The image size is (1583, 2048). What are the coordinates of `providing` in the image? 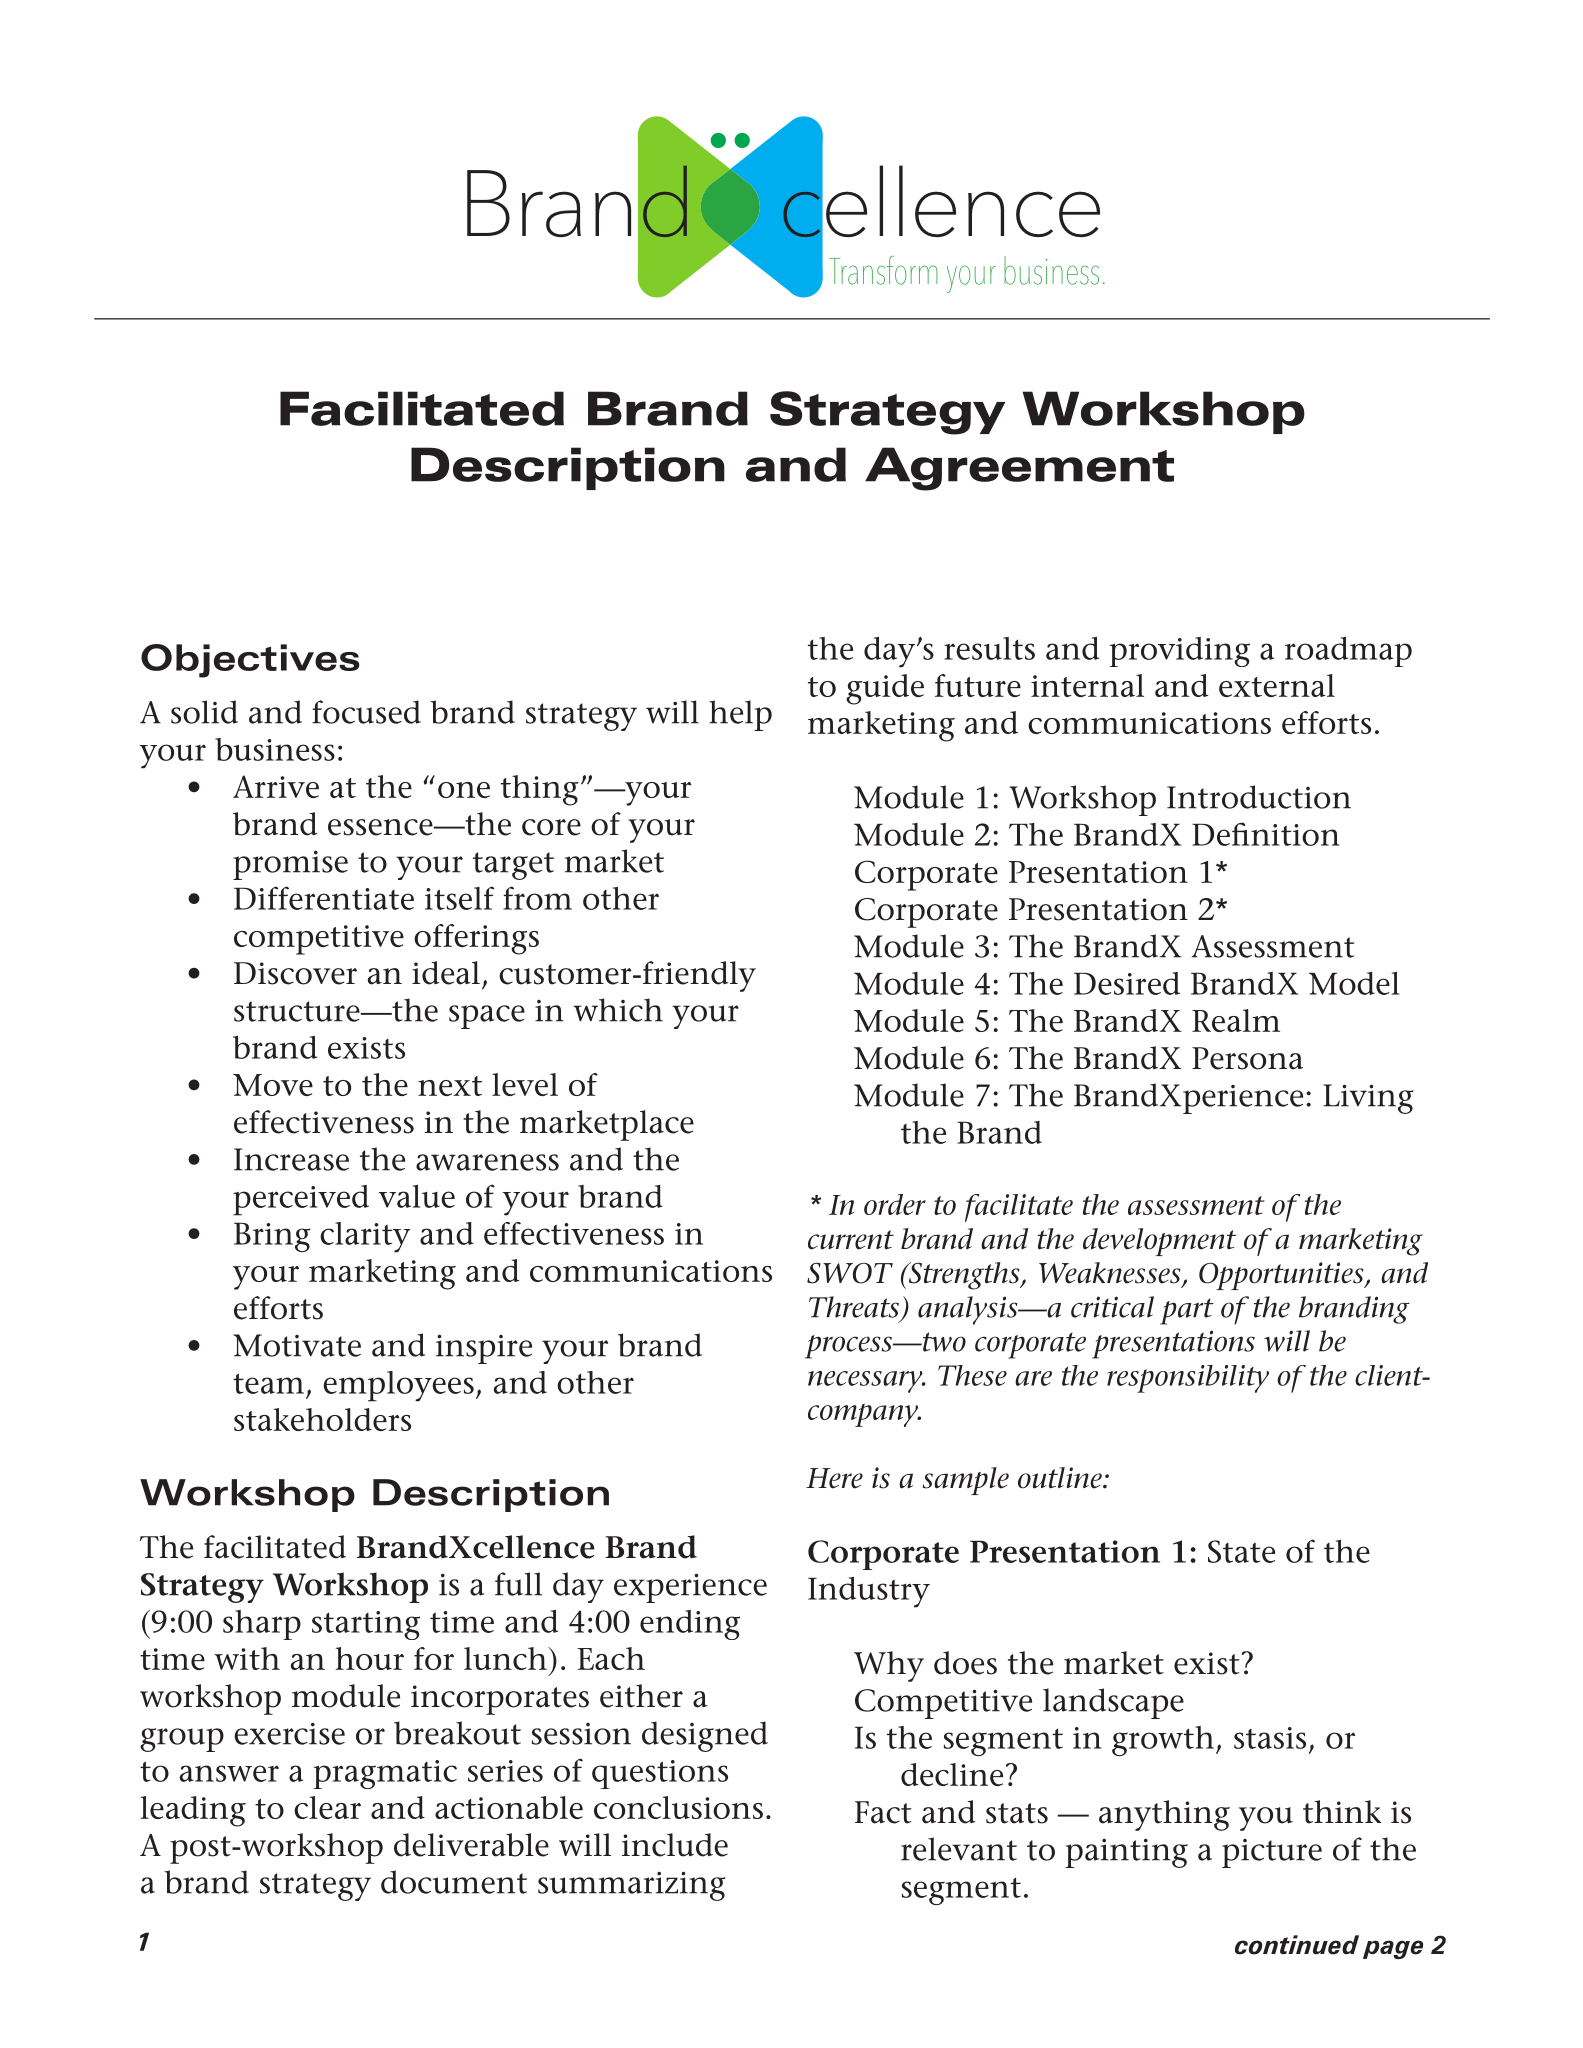 It's located at (1179, 652).
